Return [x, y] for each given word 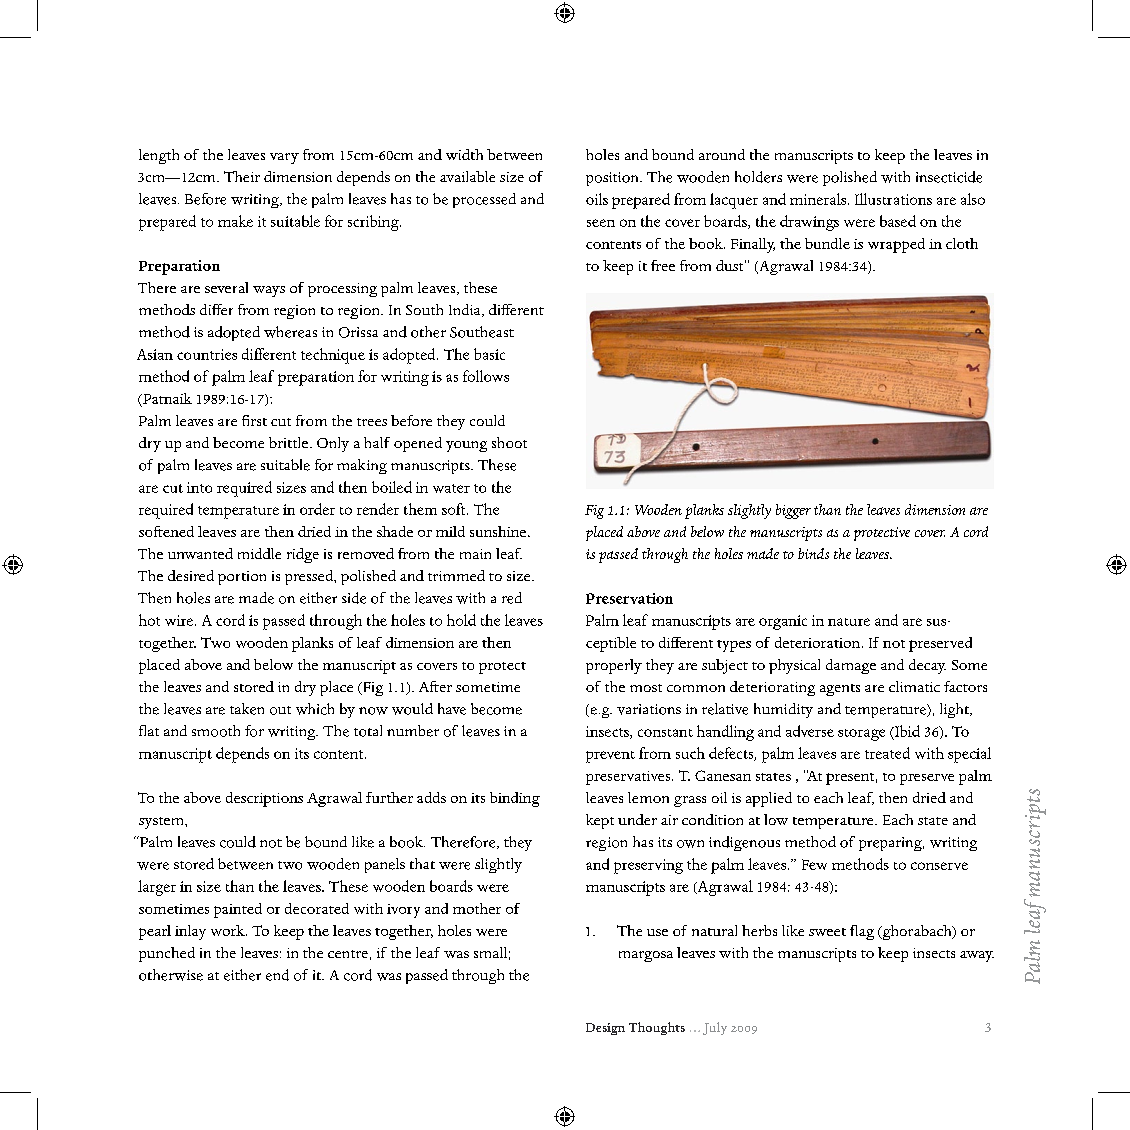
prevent [610, 757]
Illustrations [893, 199]
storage [861, 735]
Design [605, 1029]
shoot [509, 442]
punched [167, 954]
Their [242, 176]
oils [597, 199]
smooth [216, 731]
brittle [290, 442]
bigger [793, 511]
